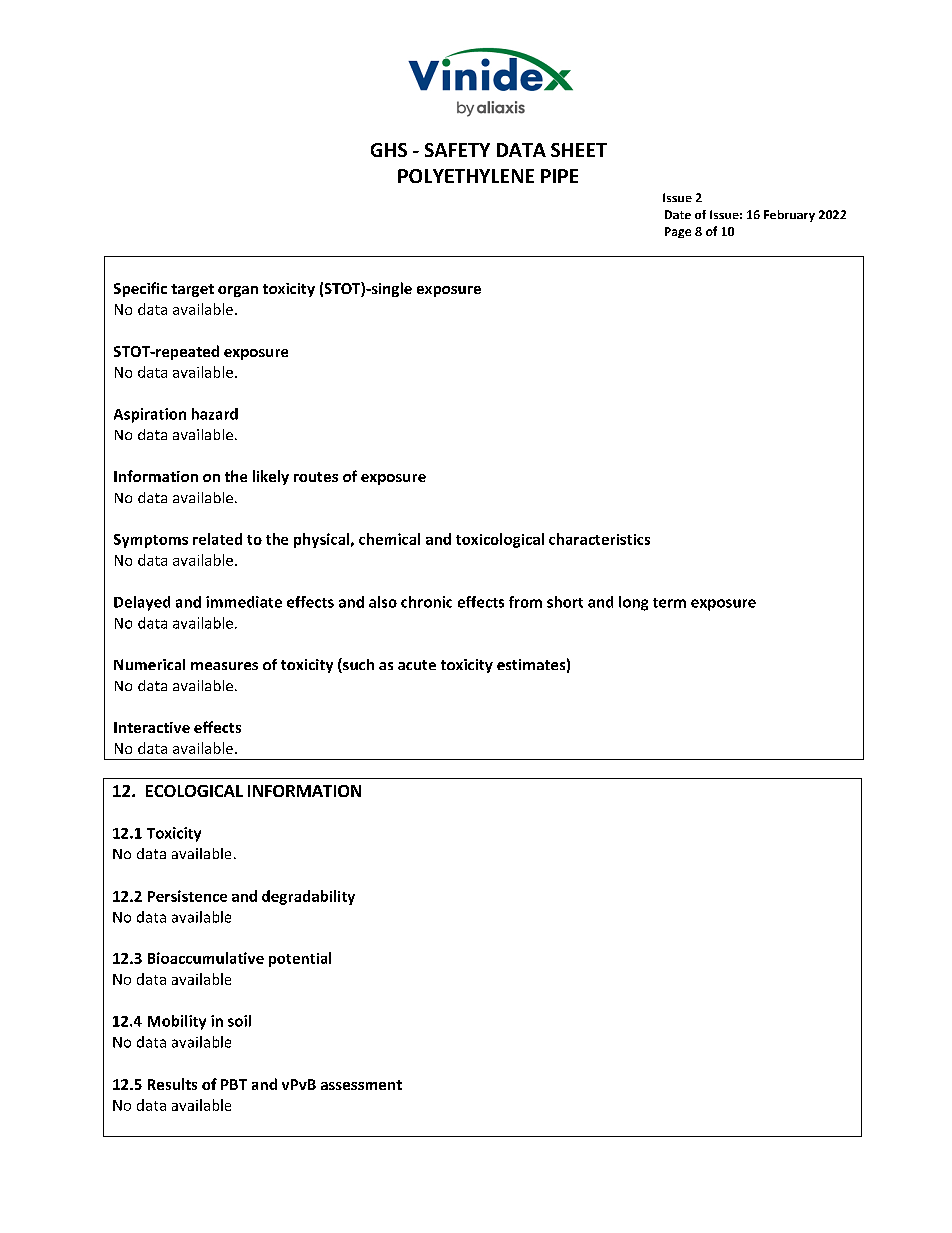  What do you see at coordinates (192, 290) in the screenshot?
I see `target` at bounding box center [192, 290].
